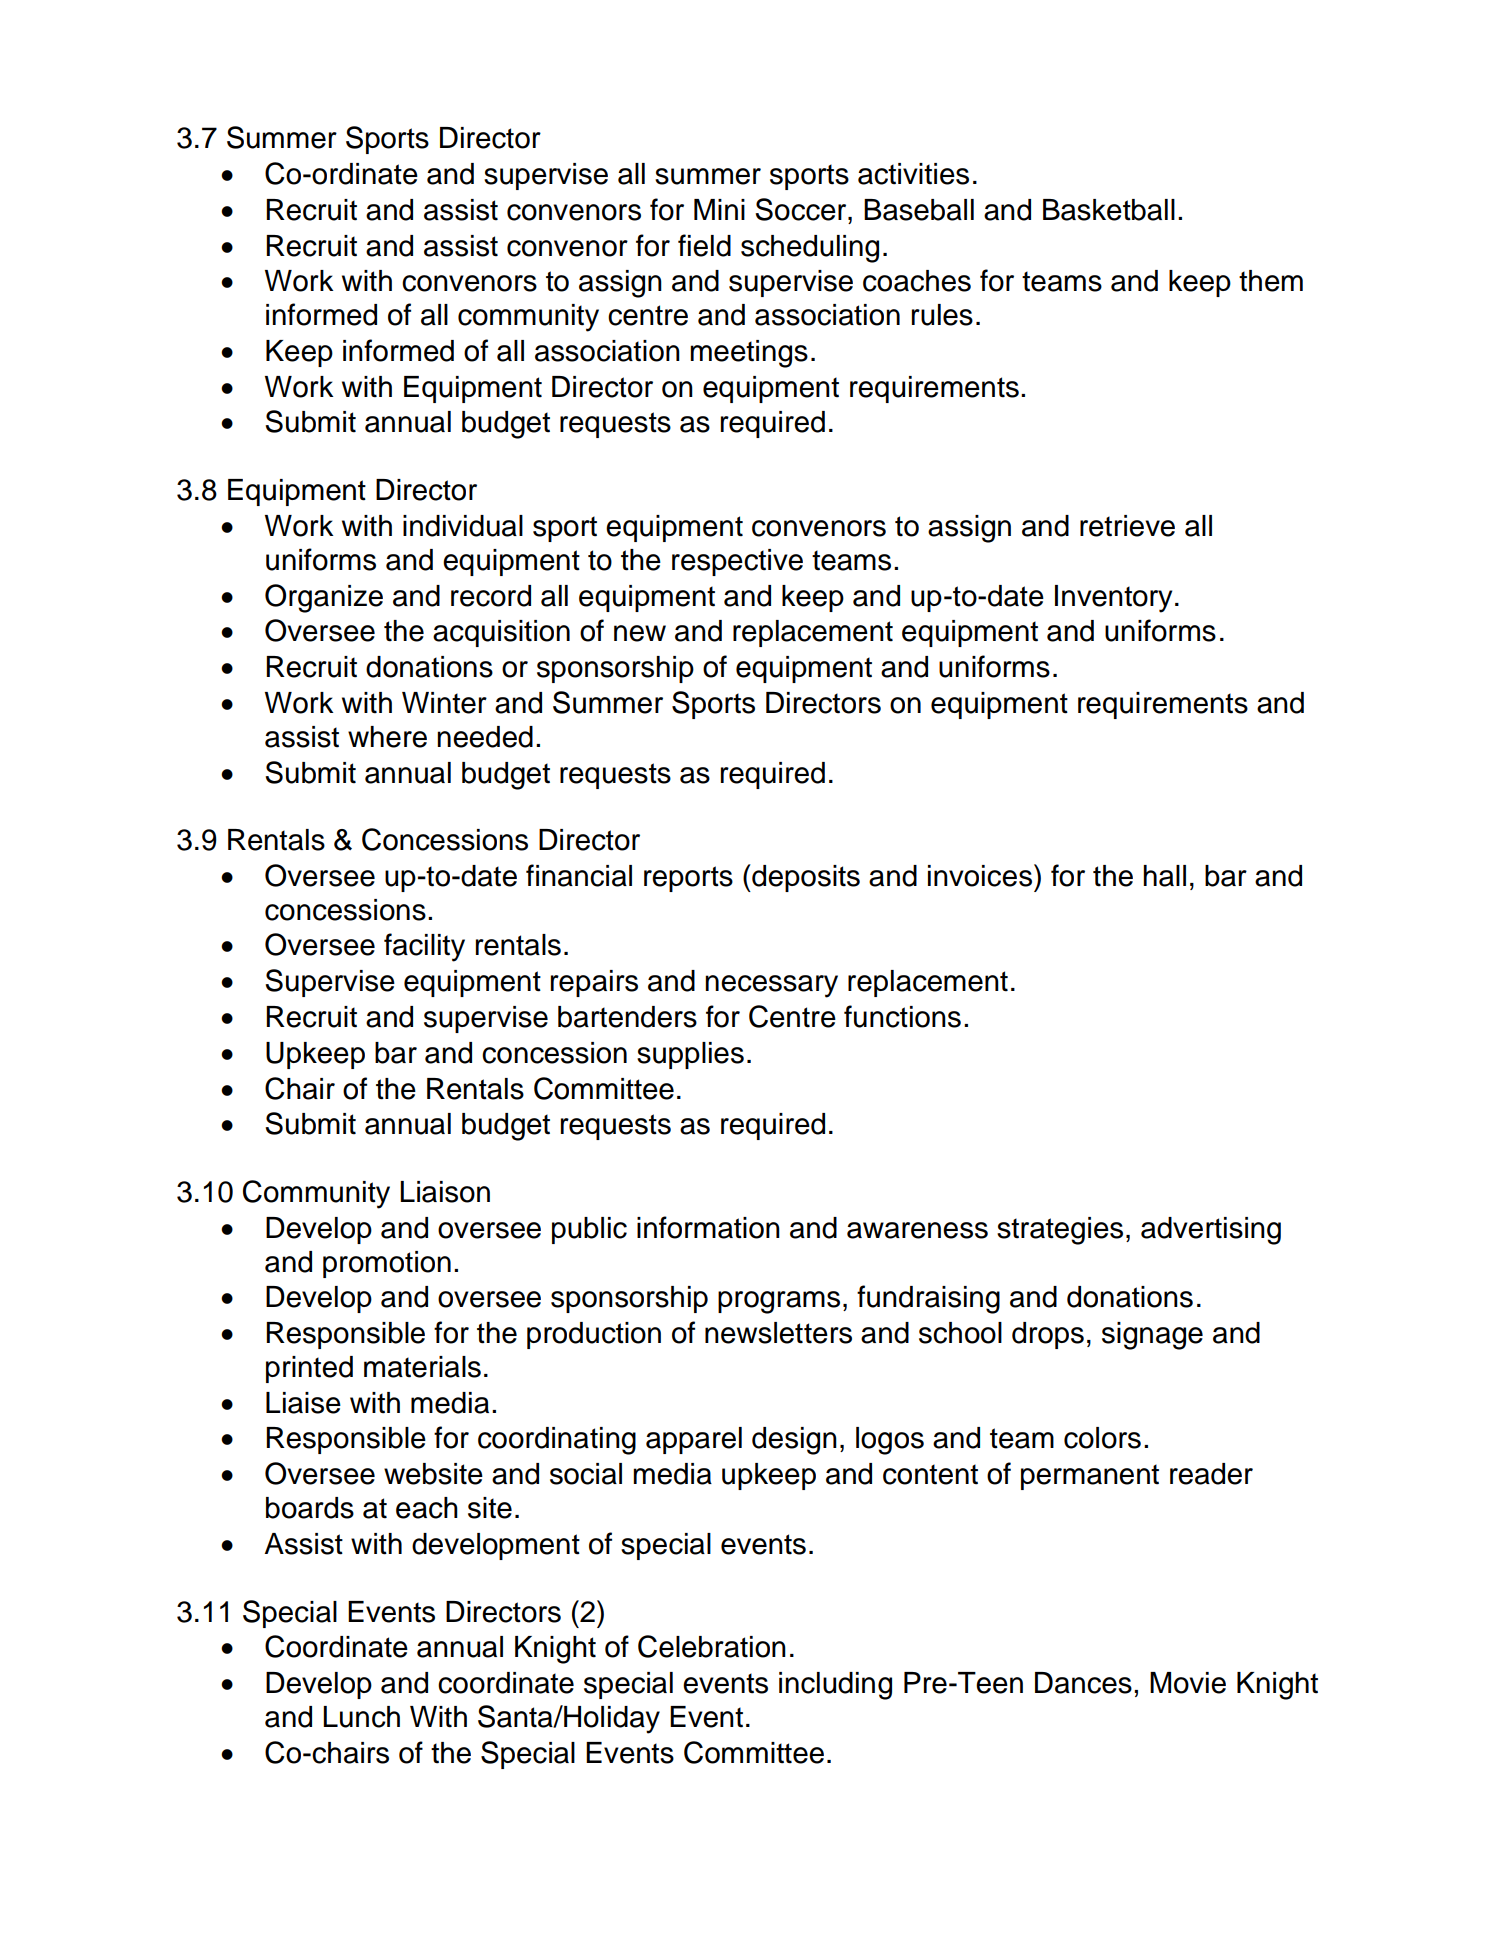 Image resolution: width=1499 pixels, height=1940 pixels. Describe the element at coordinates (444, 703) in the document. I see `Winter` at that location.
